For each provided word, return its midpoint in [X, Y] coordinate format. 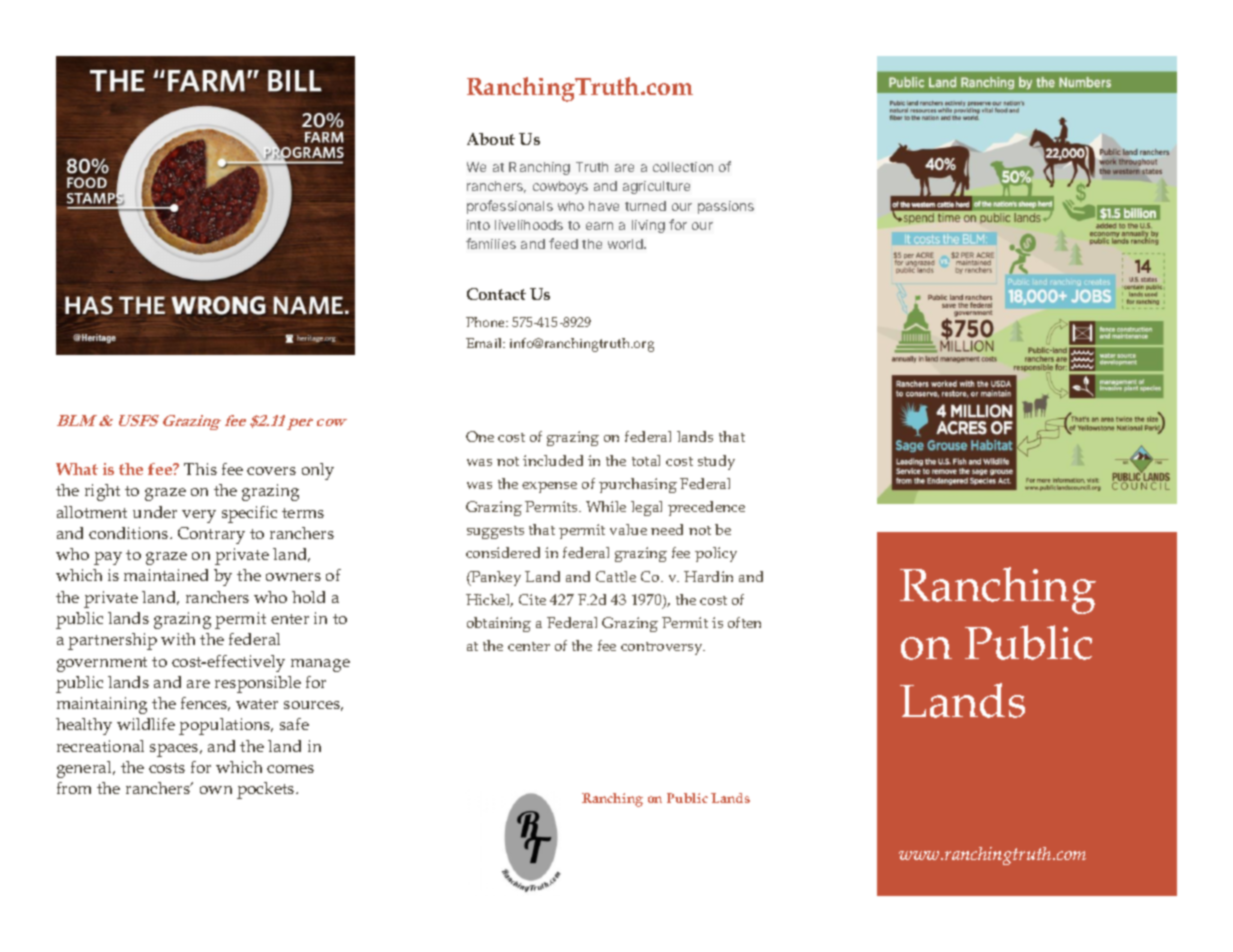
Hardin [708, 576]
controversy [663, 648]
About [491, 139]
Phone [486, 322]
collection [683, 167]
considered [503, 552]
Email [485, 343]
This [200, 469]
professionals [510, 207]
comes [290, 769]
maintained [166, 575]
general [85, 769]
